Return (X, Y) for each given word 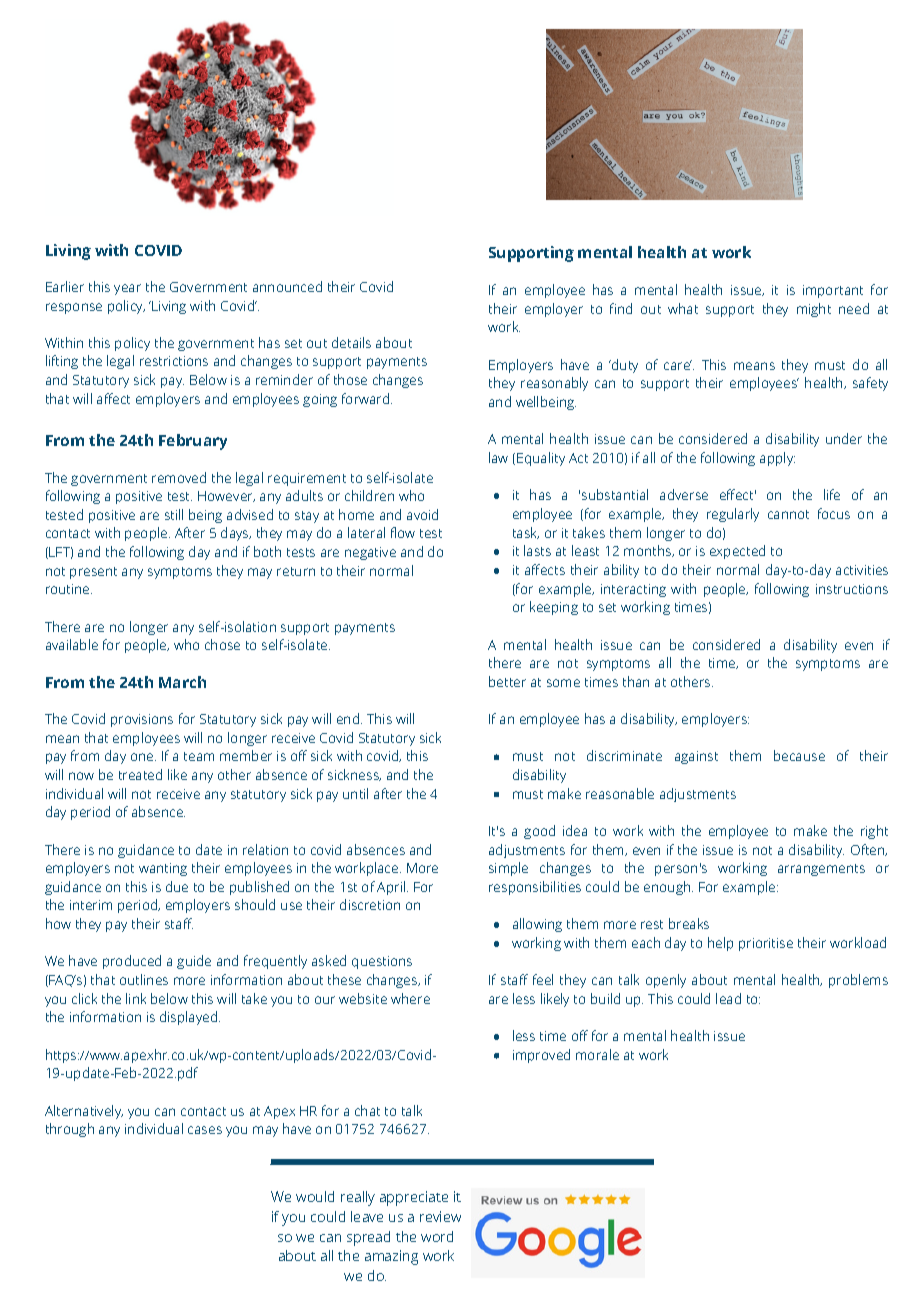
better (507, 681)
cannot (788, 514)
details (351, 342)
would (315, 1196)
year (127, 289)
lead (728, 998)
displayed (190, 1018)
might (814, 310)
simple (508, 869)
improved (541, 1056)
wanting (163, 869)
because (799, 755)
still (174, 514)
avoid (422, 514)
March (182, 682)
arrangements (821, 870)
